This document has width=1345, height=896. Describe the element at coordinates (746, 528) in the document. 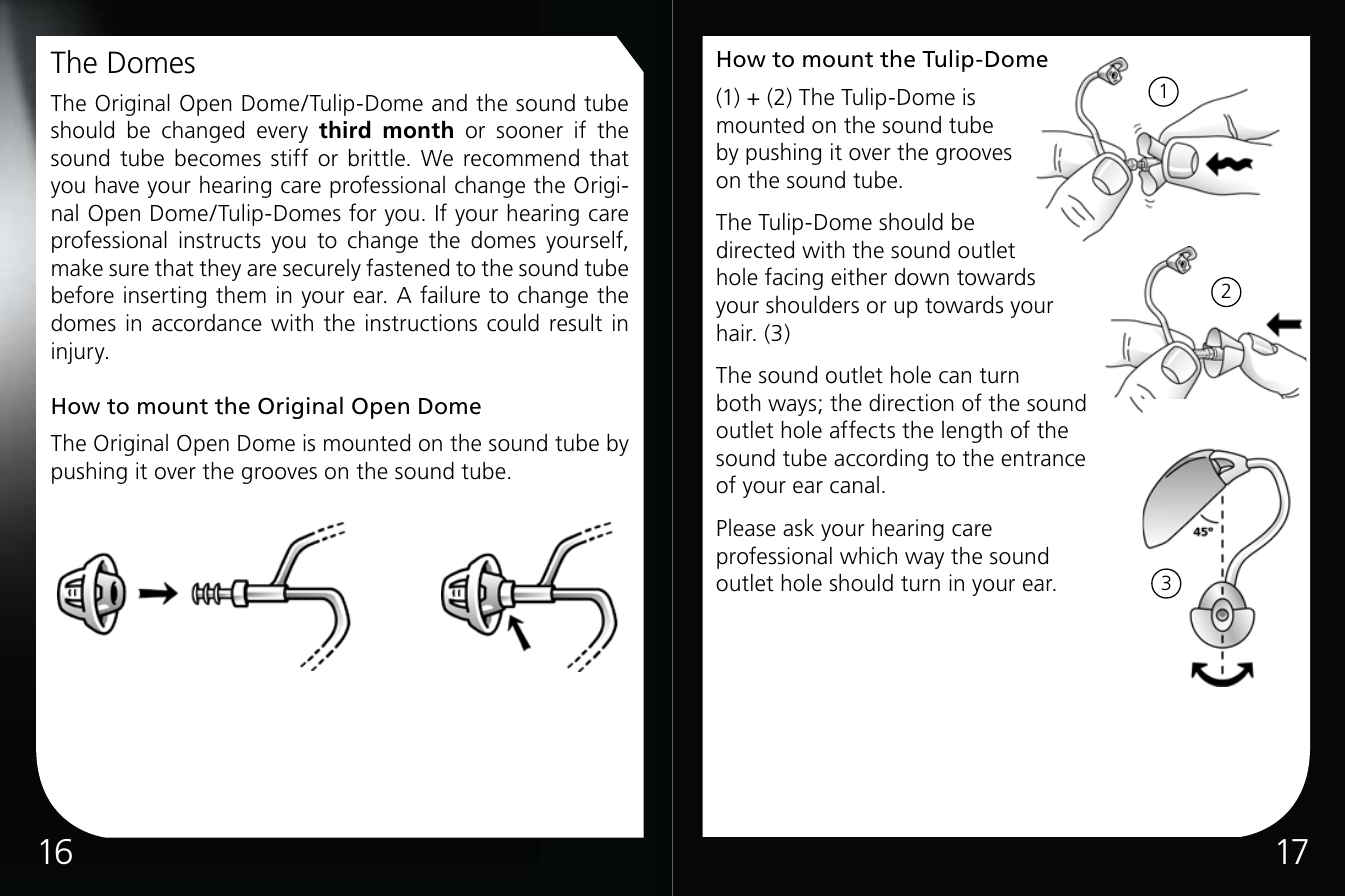

I see `Please` at that location.
